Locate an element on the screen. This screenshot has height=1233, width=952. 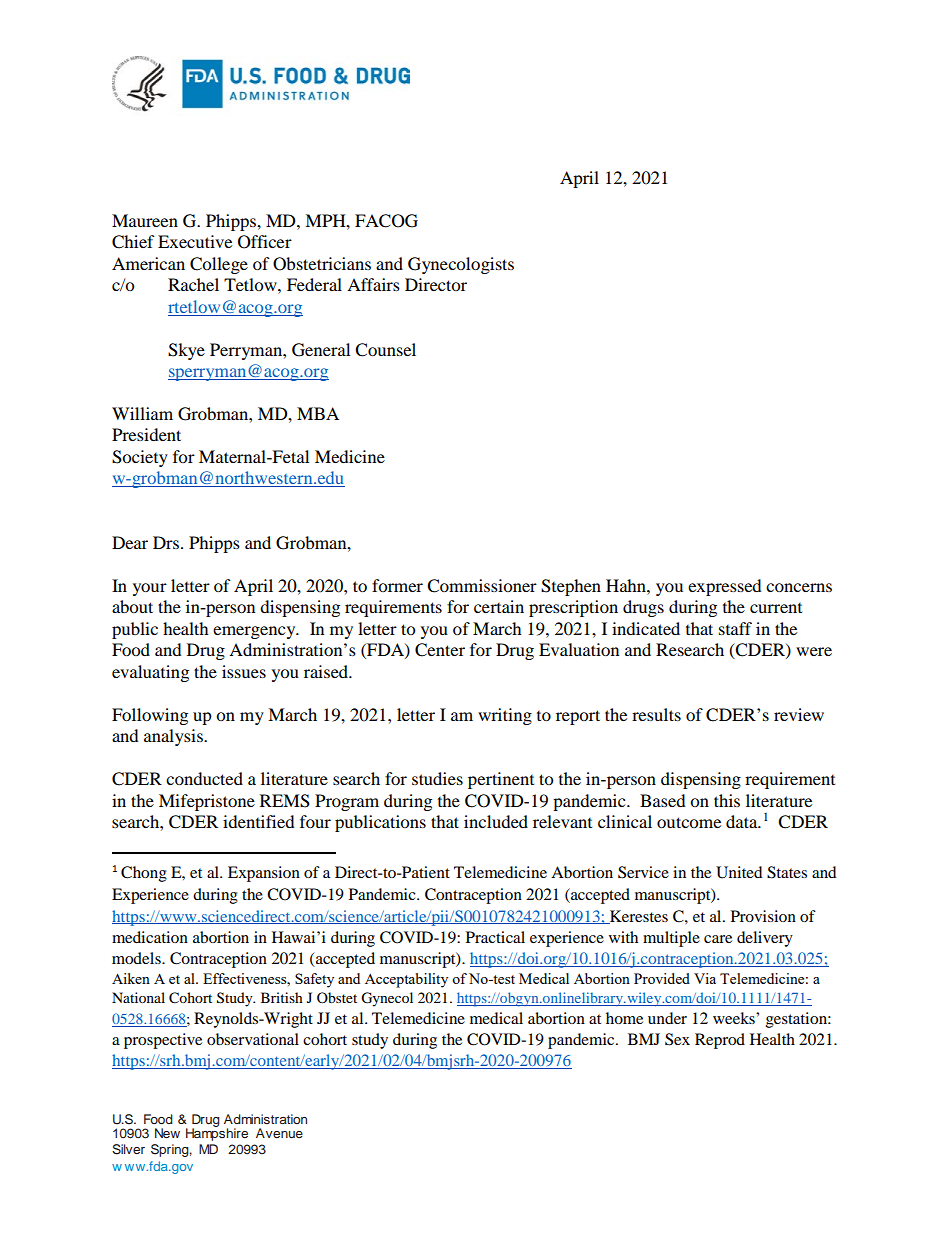
Executive is located at coordinates (195, 241).
